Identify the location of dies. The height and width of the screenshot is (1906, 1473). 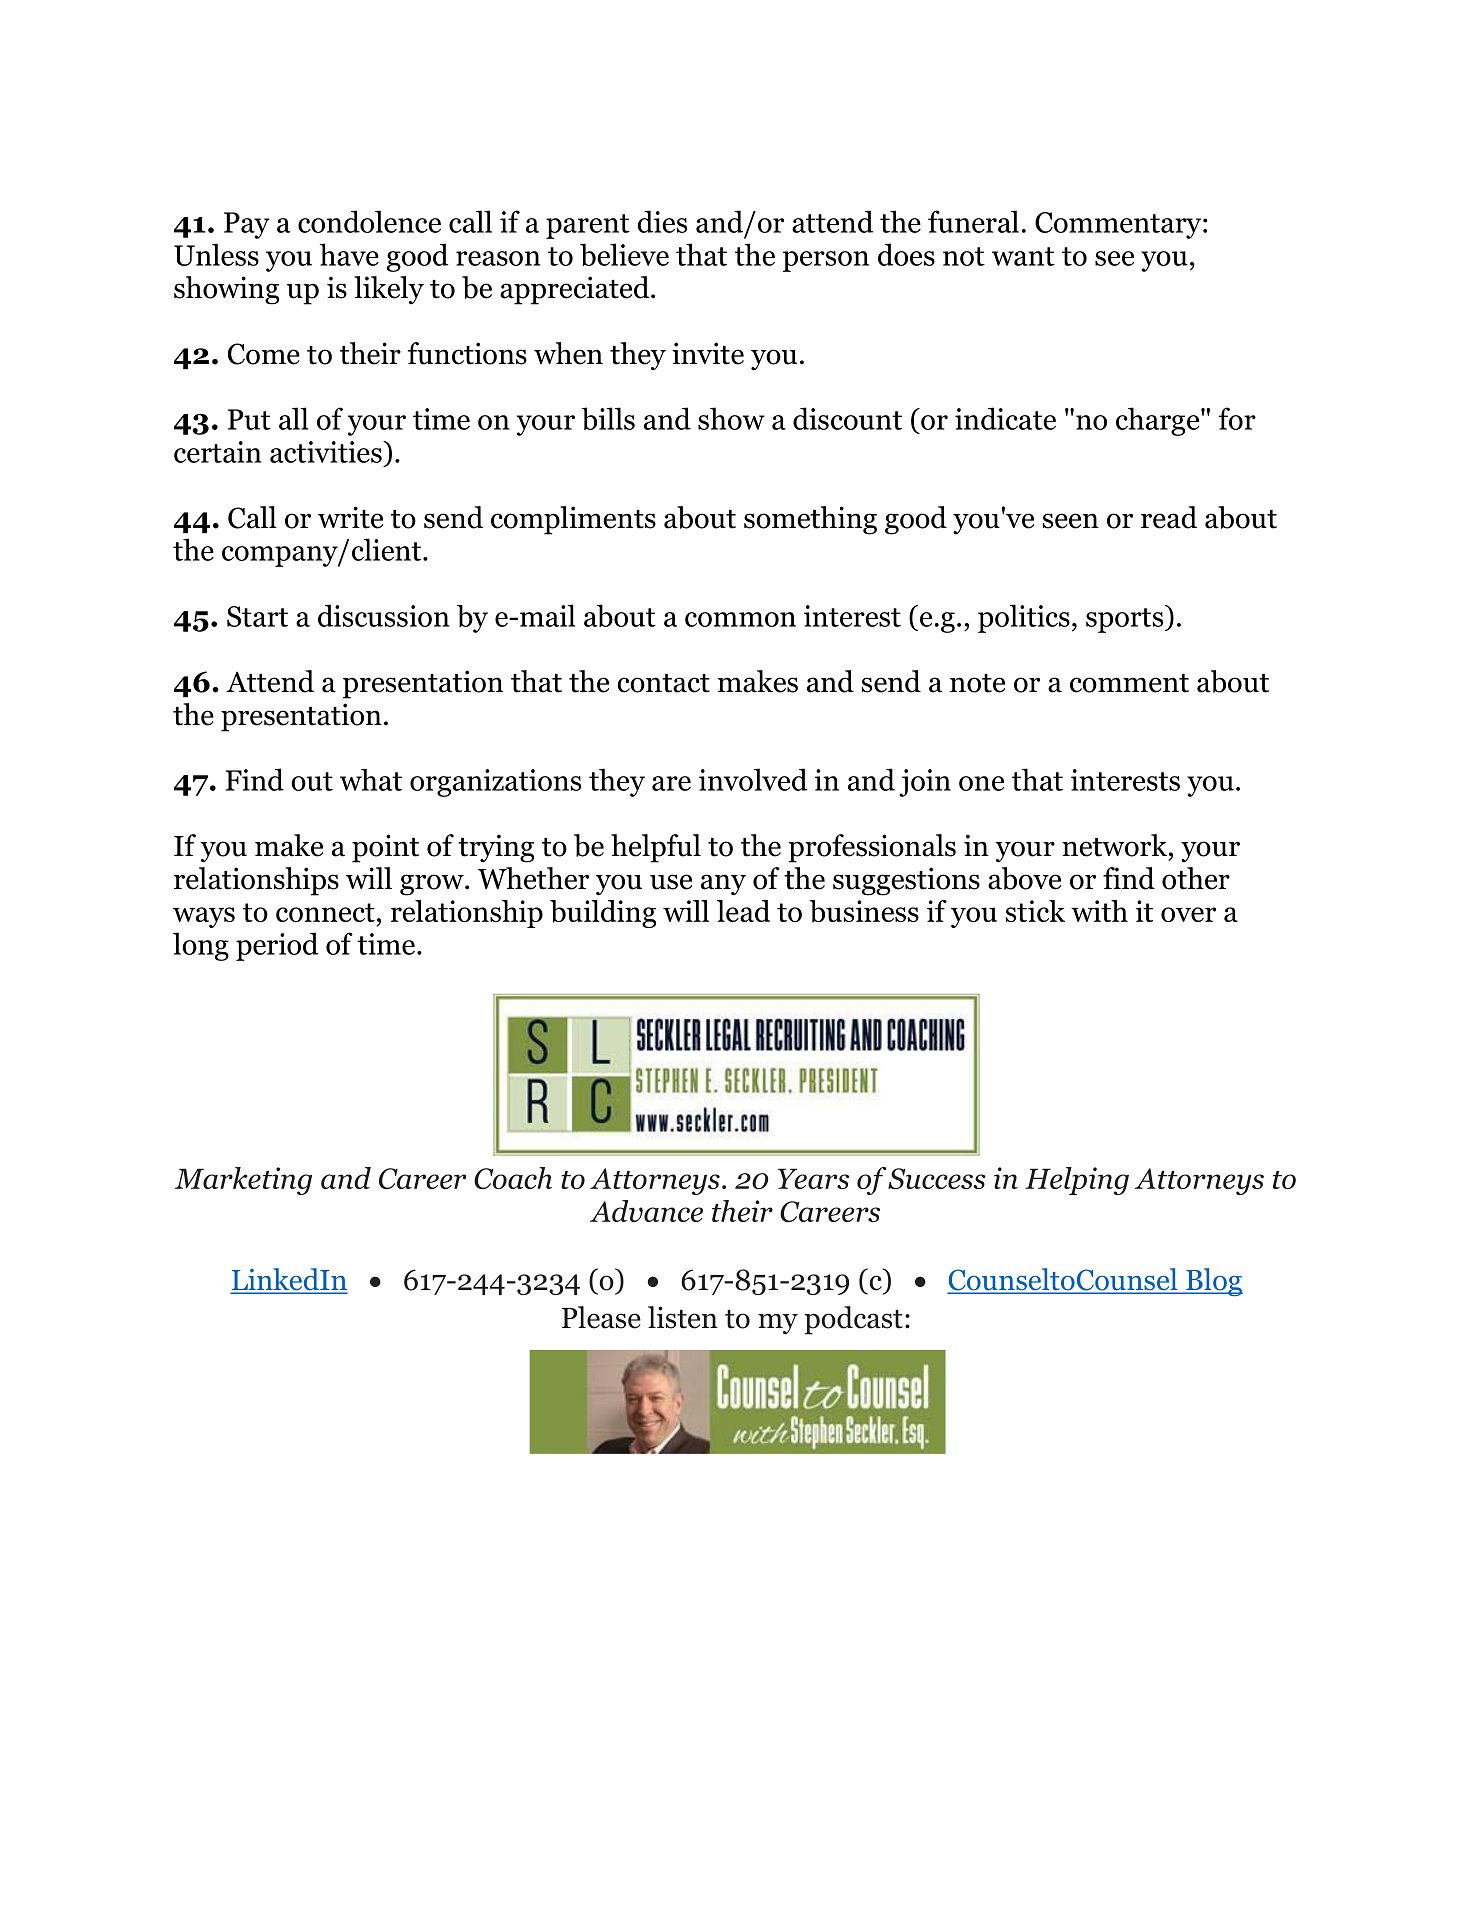
(662, 221).
